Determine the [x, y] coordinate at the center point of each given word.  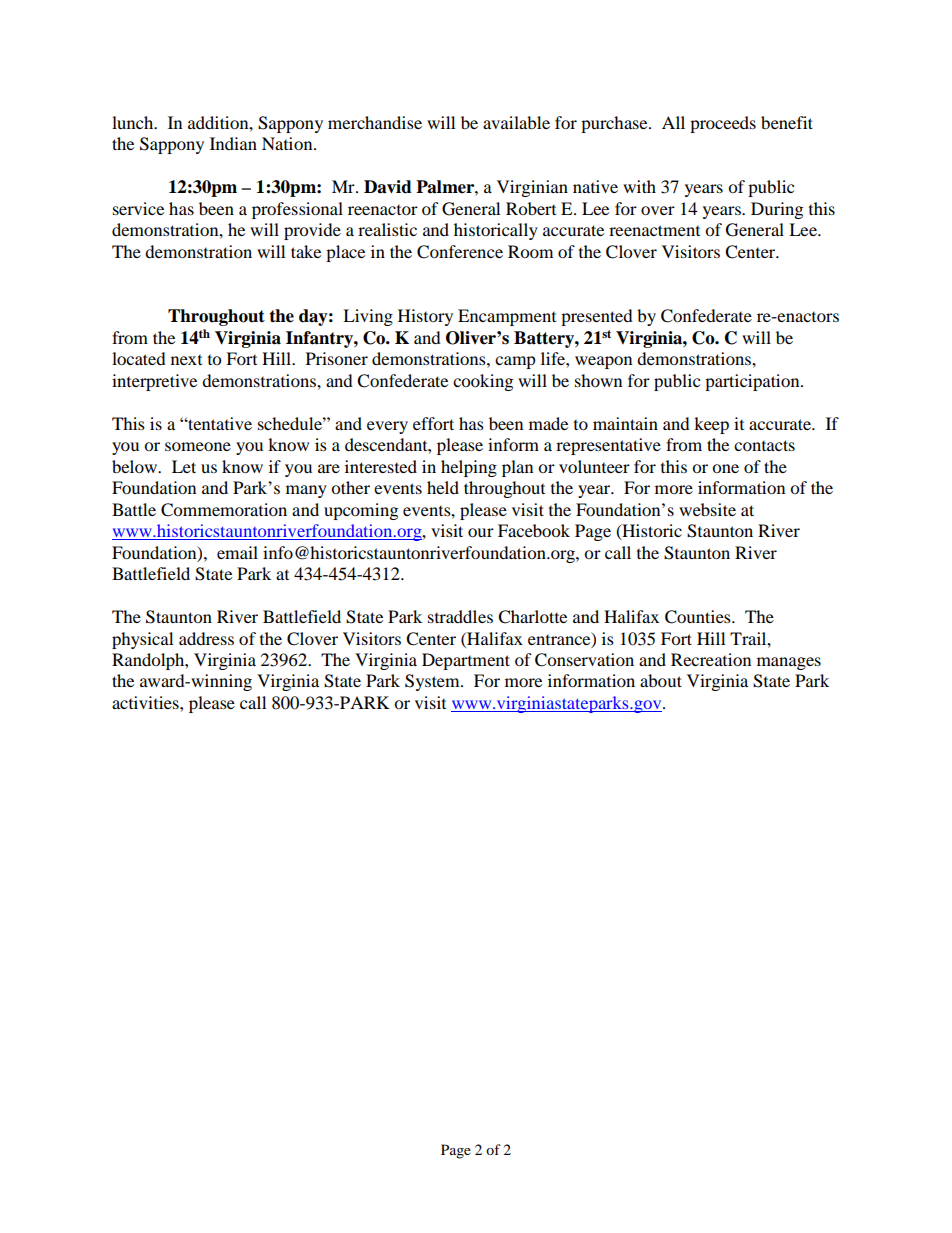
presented [597, 317]
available [516, 122]
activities [146, 702]
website [707, 509]
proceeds [723, 124]
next [186, 360]
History [425, 317]
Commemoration [224, 510]
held [443, 487]
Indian [233, 143]
